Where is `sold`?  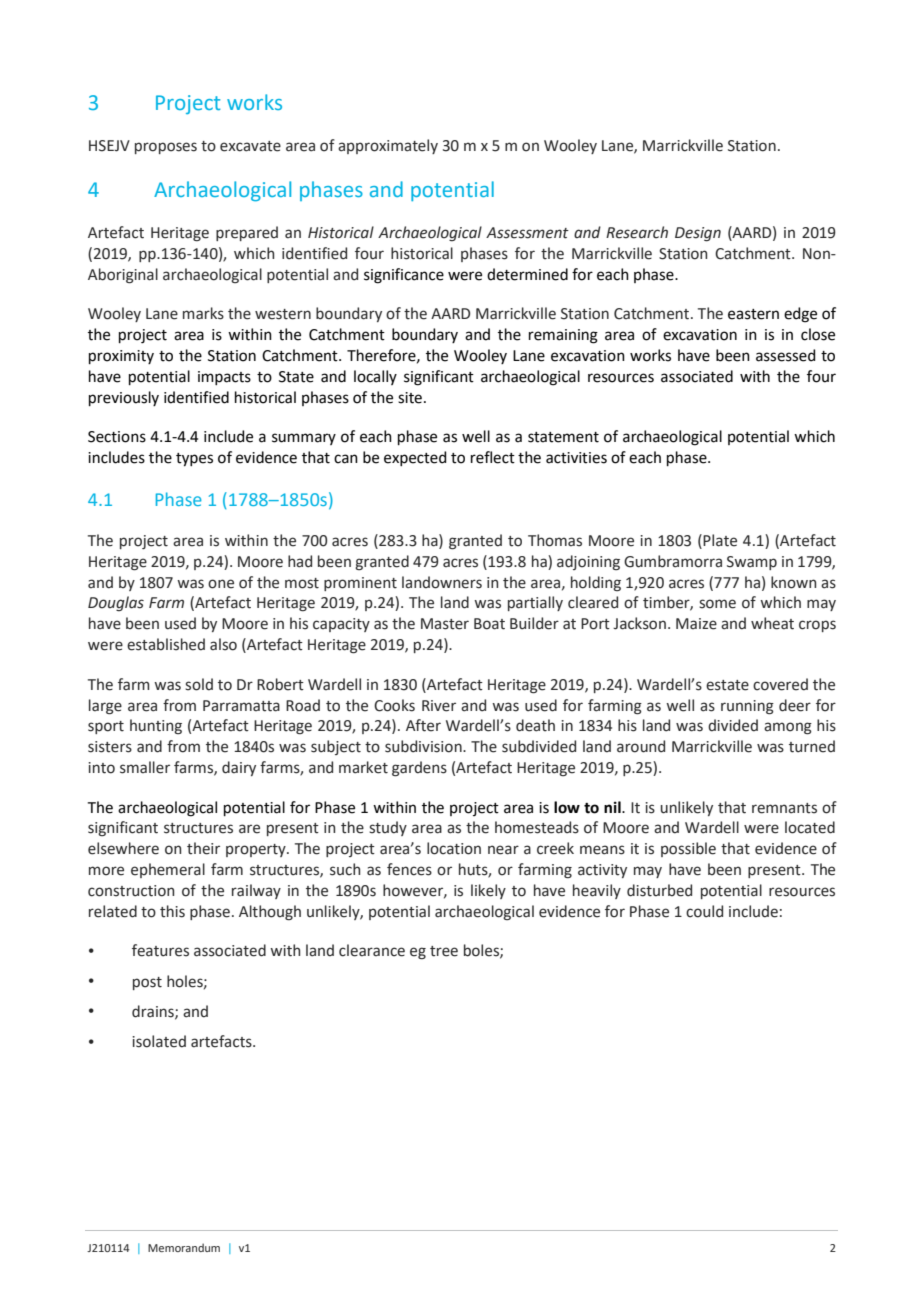
sold is located at coordinates (199, 684).
